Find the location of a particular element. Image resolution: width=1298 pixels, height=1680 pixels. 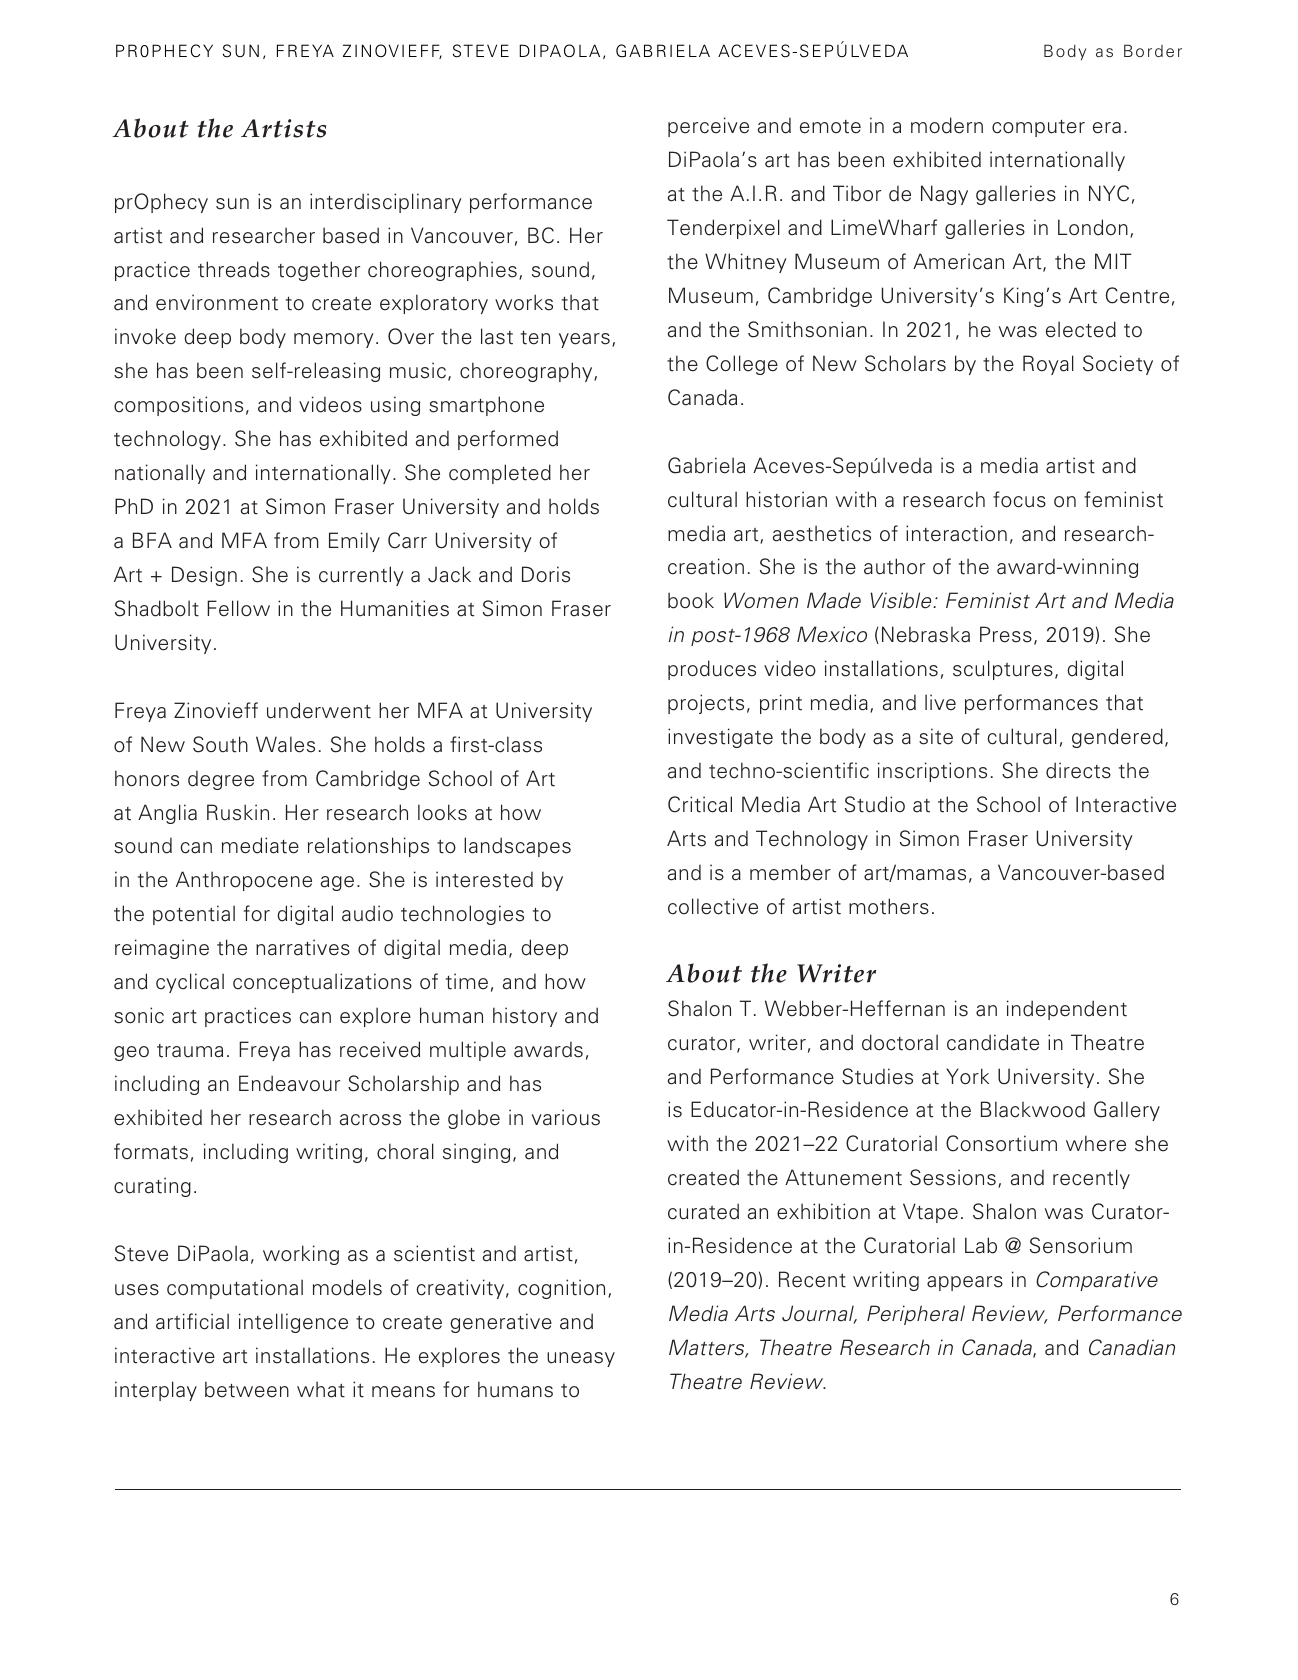

interdisciplinary is located at coordinates (386, 203).
